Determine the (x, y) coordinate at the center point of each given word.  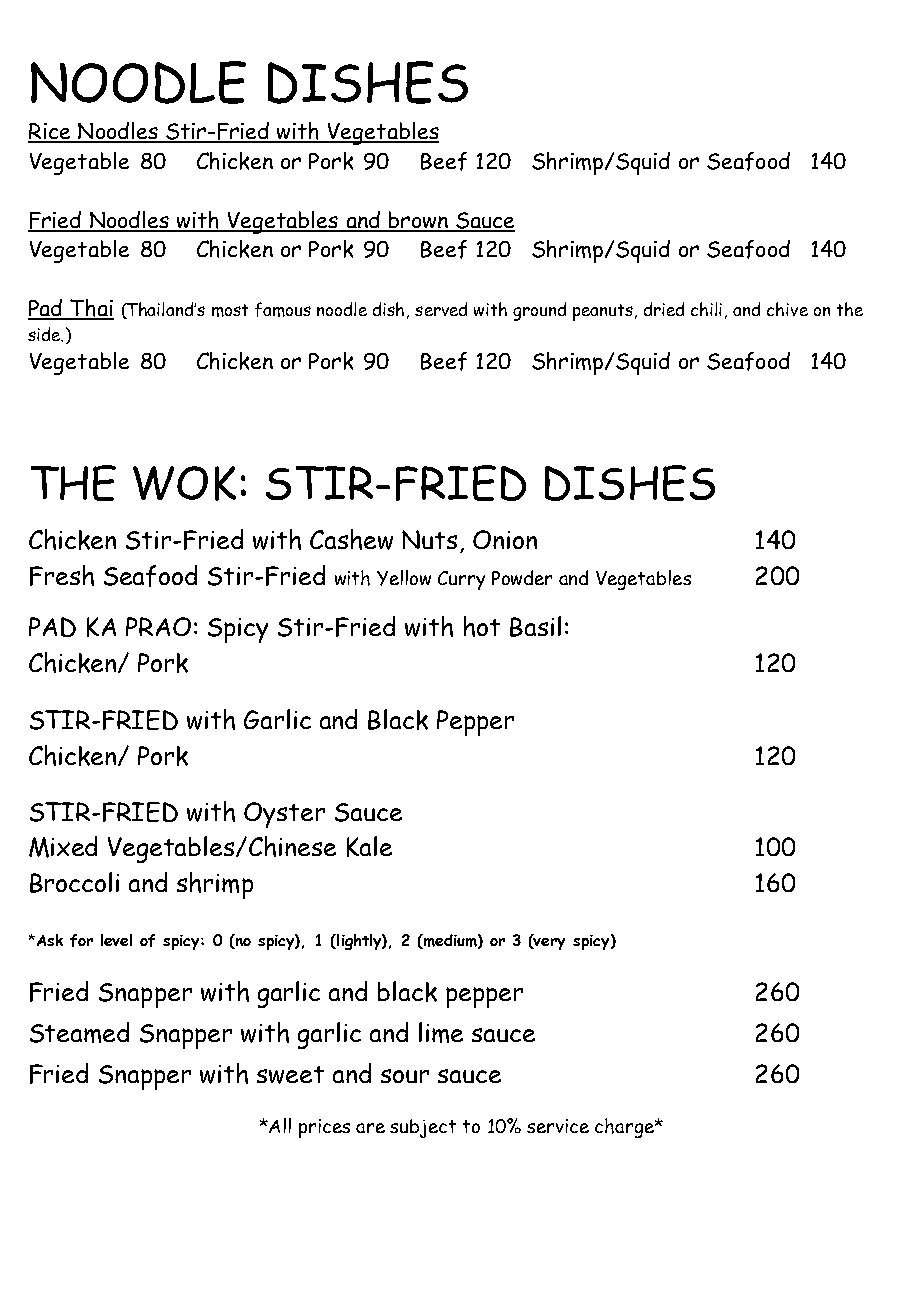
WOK (184, 483)
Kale (369, 846)
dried (664, 309)
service (558, 1126)
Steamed (79, 1032)
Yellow (404, 578)
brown (418, 221)
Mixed (63, 847)
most (230, 310)
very (548, 944)
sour (405, 1076)
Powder (522, 577)
